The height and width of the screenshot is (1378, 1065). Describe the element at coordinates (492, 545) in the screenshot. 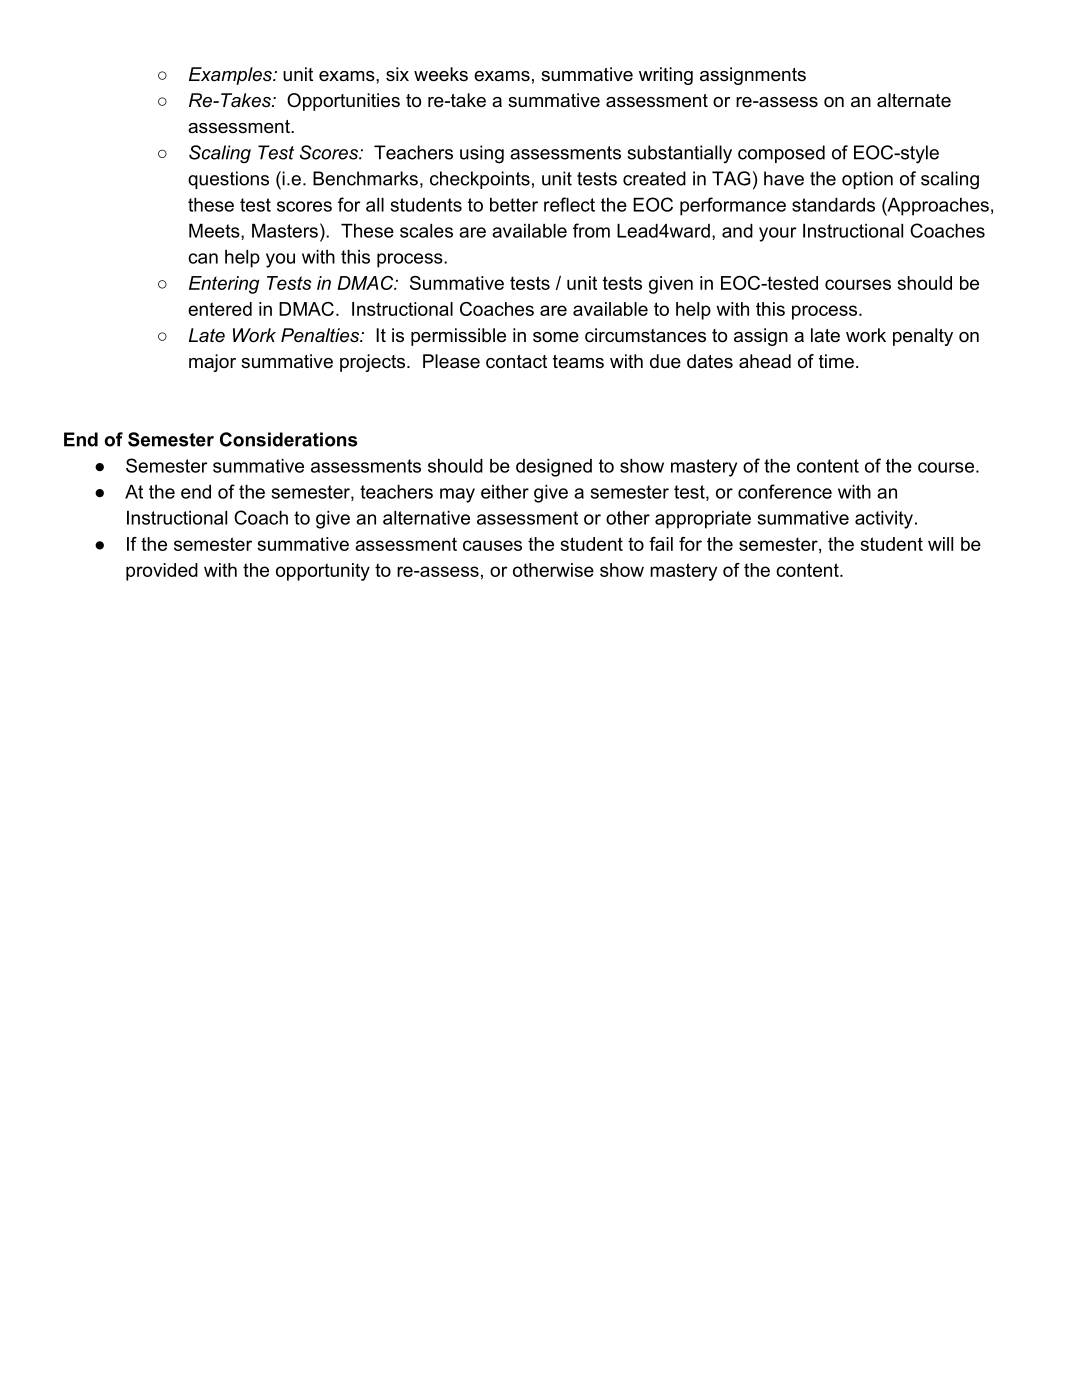

I see `causes` at that location.
